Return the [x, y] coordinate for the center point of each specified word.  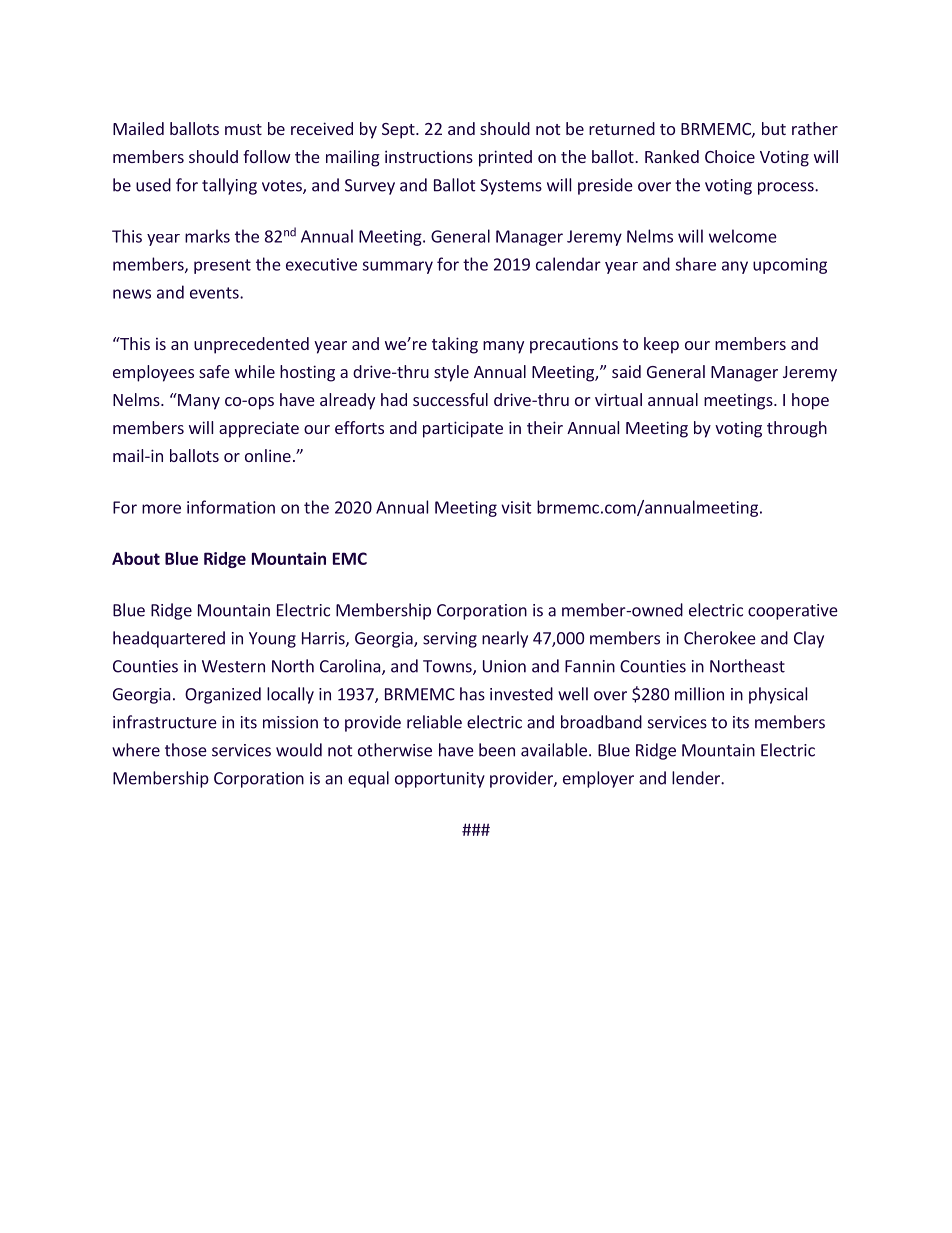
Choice [730, 156]
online [268, 455]
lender [697, 778]
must [243, 129]
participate [463, 429]
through [797, 429]
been [497, 750]
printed [505, 158]
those [186, 750]
